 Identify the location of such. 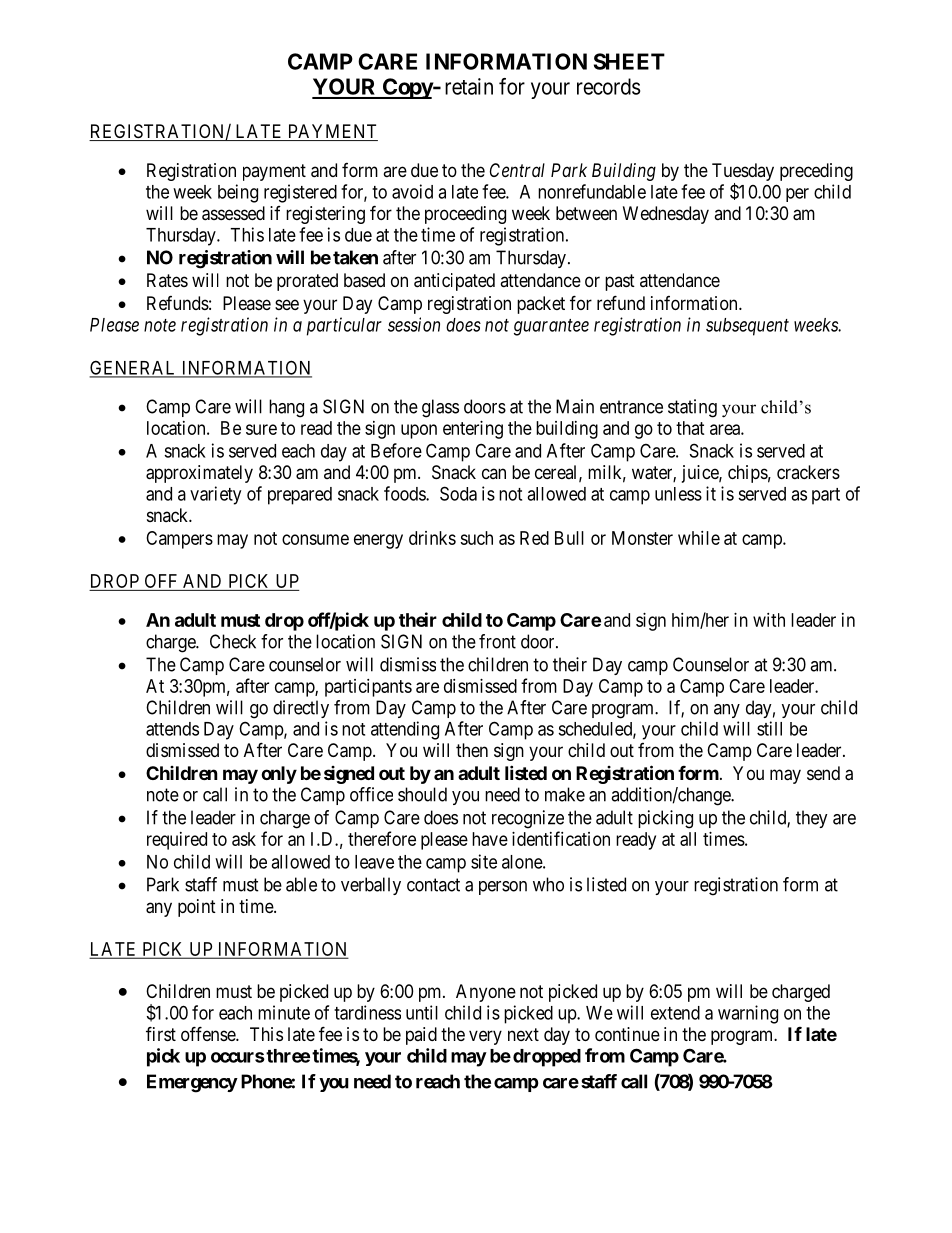
(476, 538).
